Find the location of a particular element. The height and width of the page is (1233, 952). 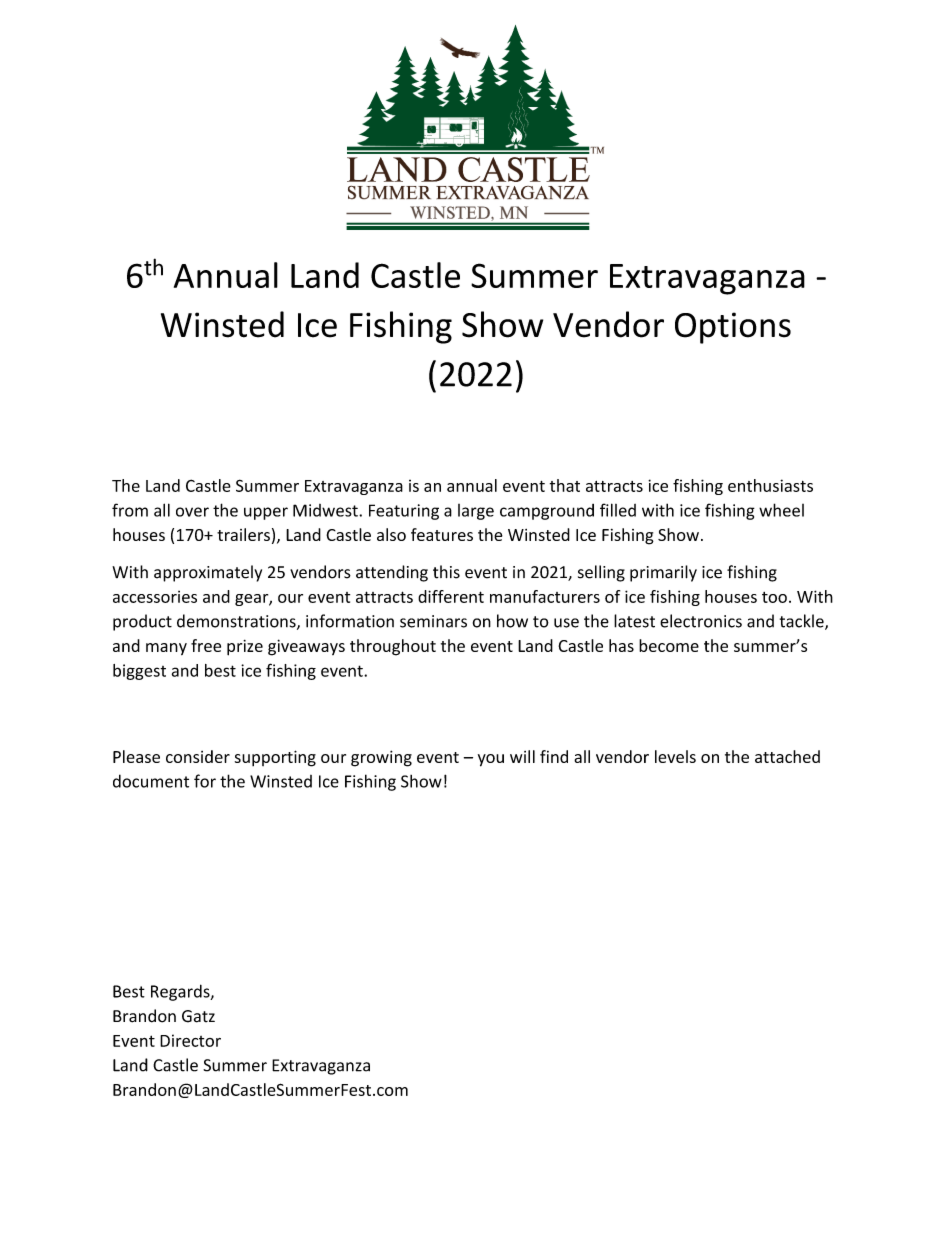

Director is located at coordinates (190, 1040).
